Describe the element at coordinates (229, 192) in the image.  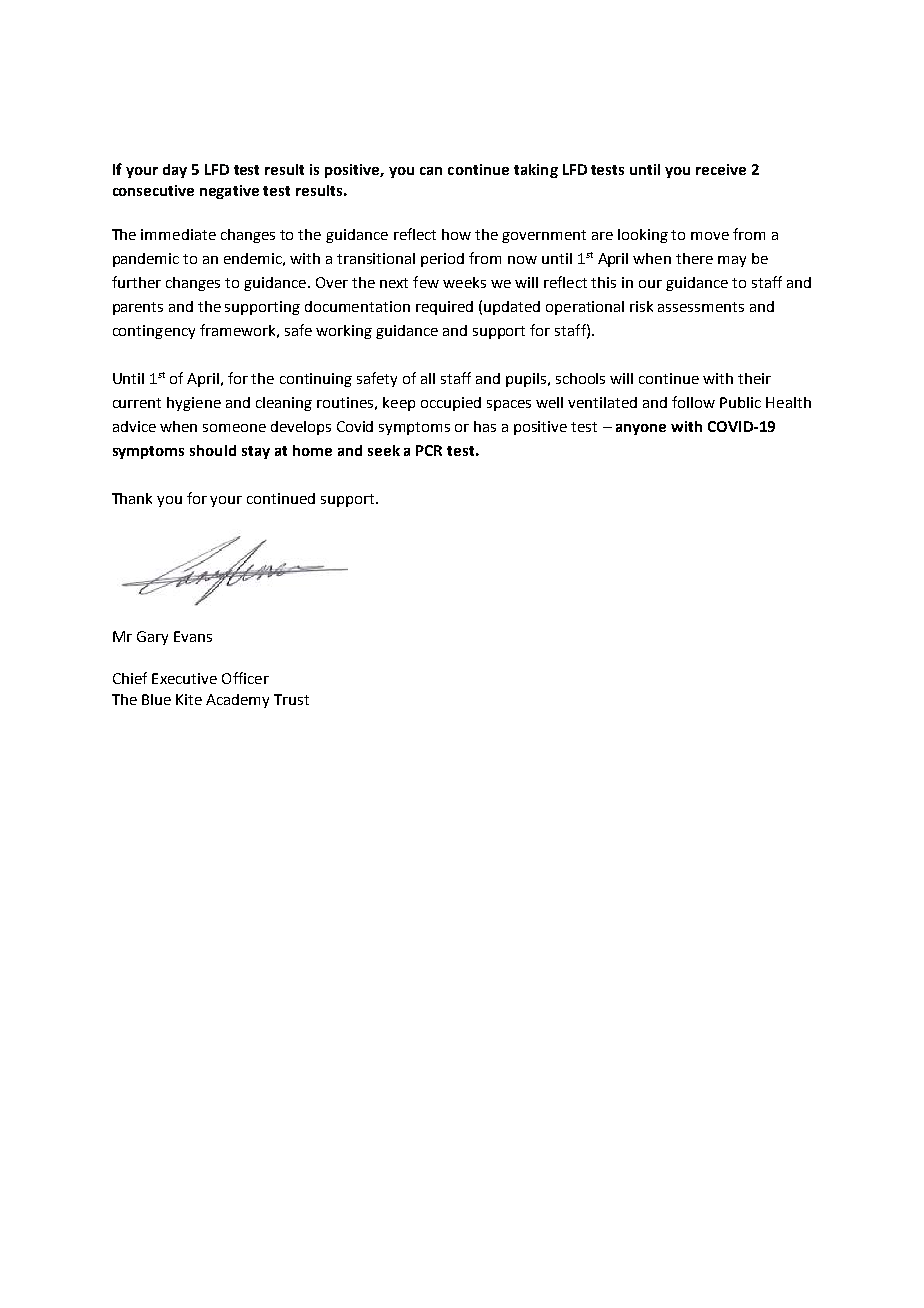
I see `negative` at that location.
